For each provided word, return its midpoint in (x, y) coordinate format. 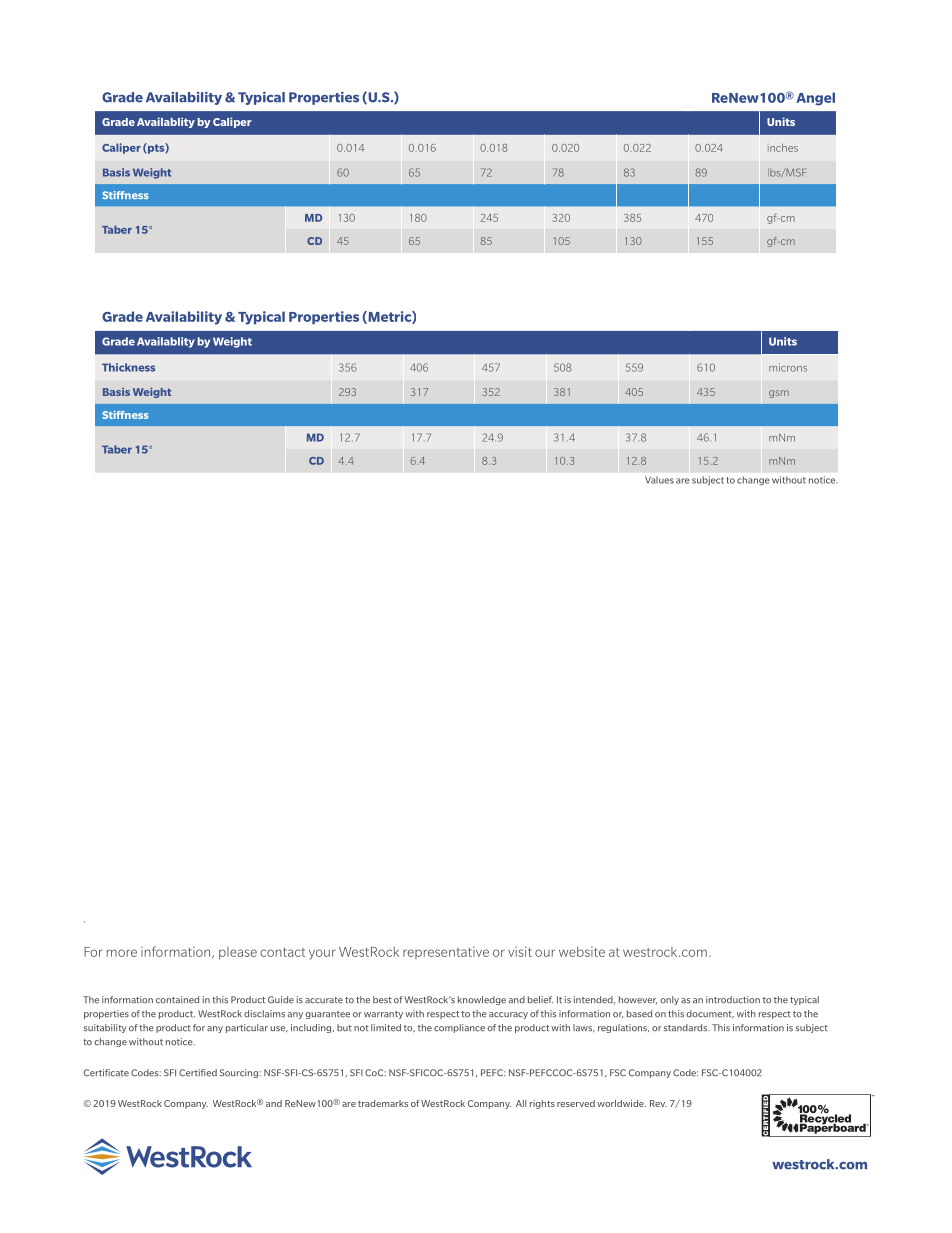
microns (788, 367)
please (238, 953)
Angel (815, 99)
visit (520, 951)
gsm (779, 394)
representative (446, 953)
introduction (733, 1000)
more (122, 953)
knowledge (482, 1000)
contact (282, 952)
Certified (198, 1073)
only (669, 1000)
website (582, 951)
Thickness (128, 367)
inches (783, 148)
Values (659, 480)
